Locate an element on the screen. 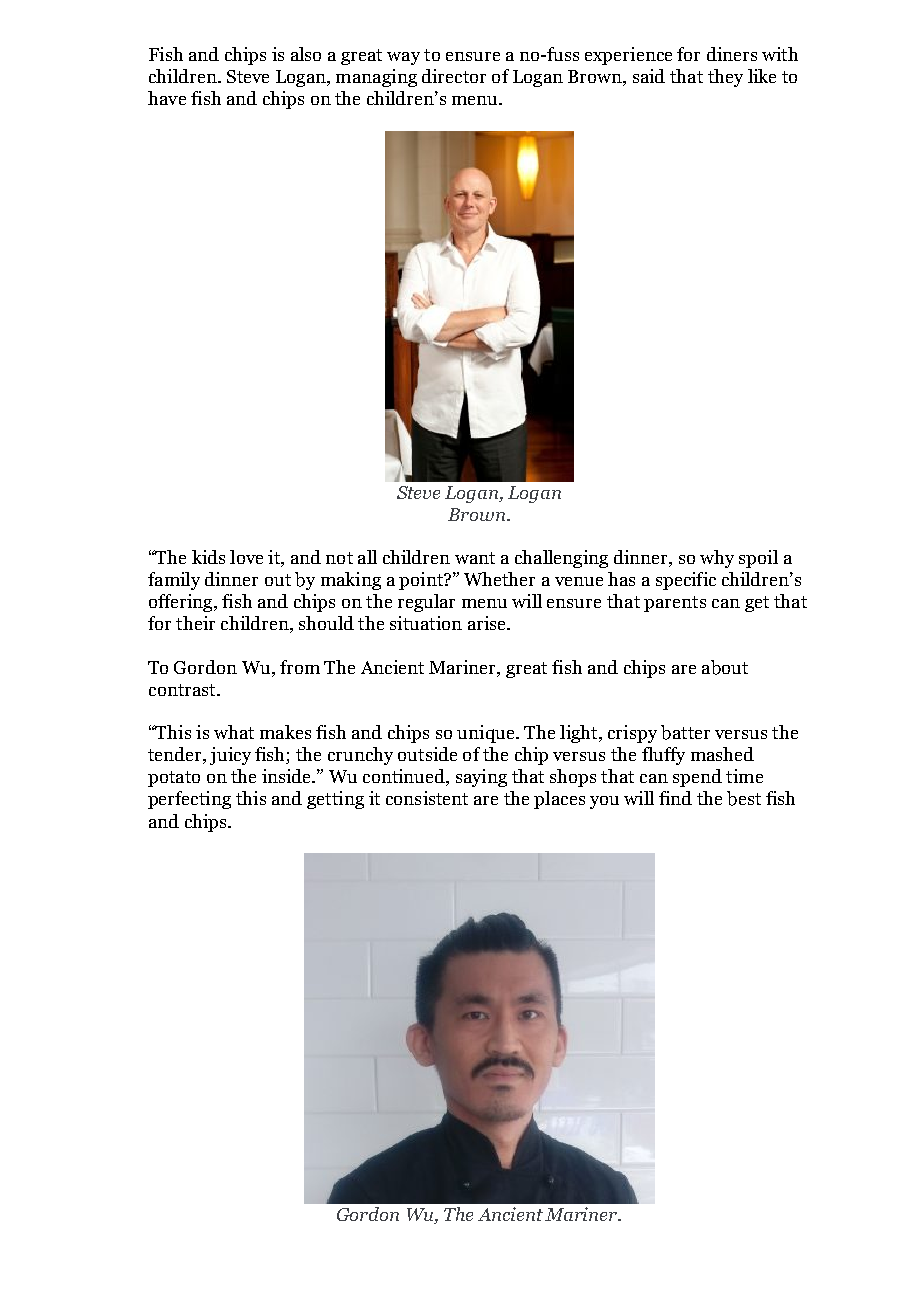  director is located at coordinates (454, 76).
